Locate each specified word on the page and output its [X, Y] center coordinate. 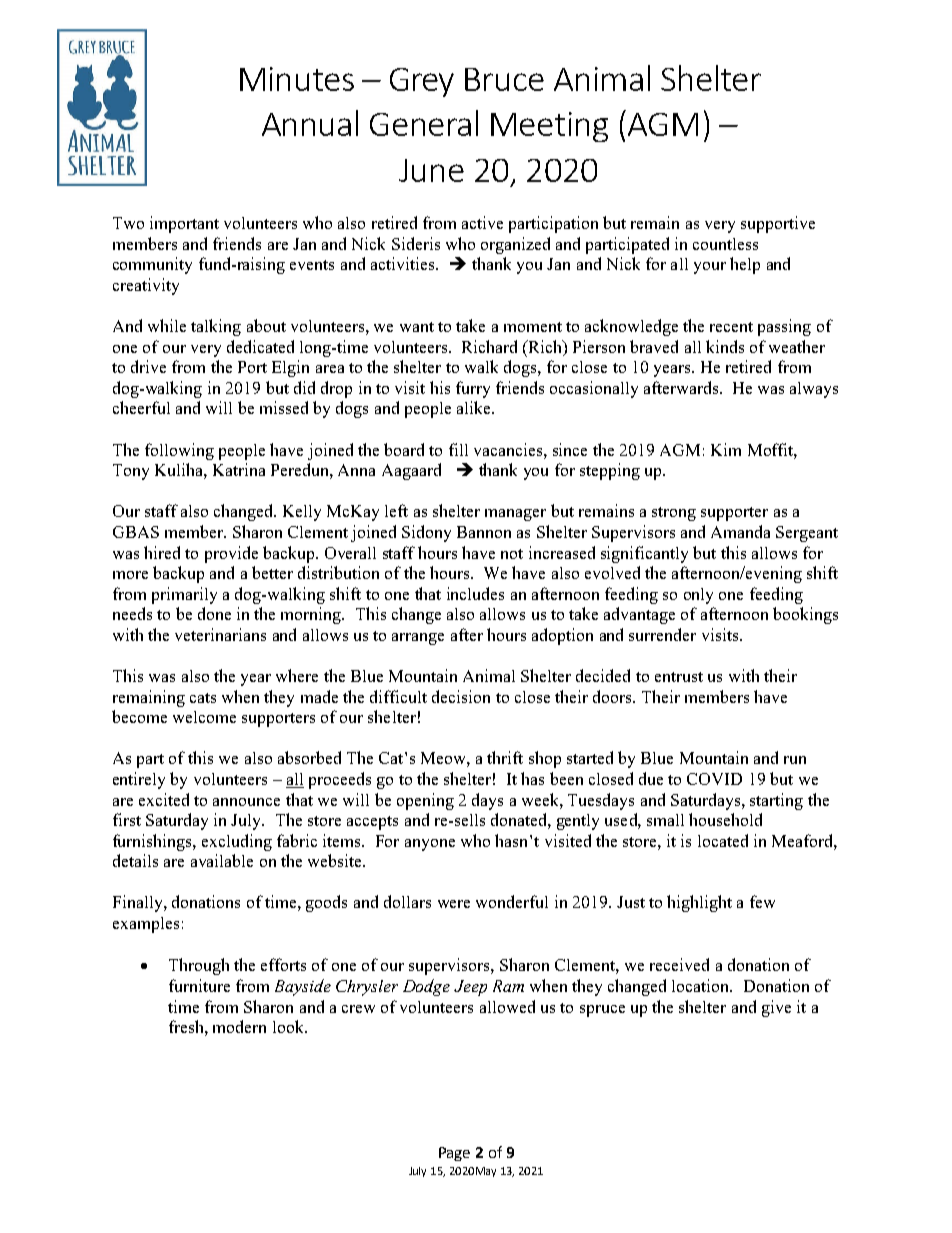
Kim [726, 449]
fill [458, 449]
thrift [505, 757]
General [424, 123]
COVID [714, 779]
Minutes [297, 79]
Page [454, 1154]
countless [725, 244]
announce [246, 802]
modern [239, 1026]
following [179, 451]
